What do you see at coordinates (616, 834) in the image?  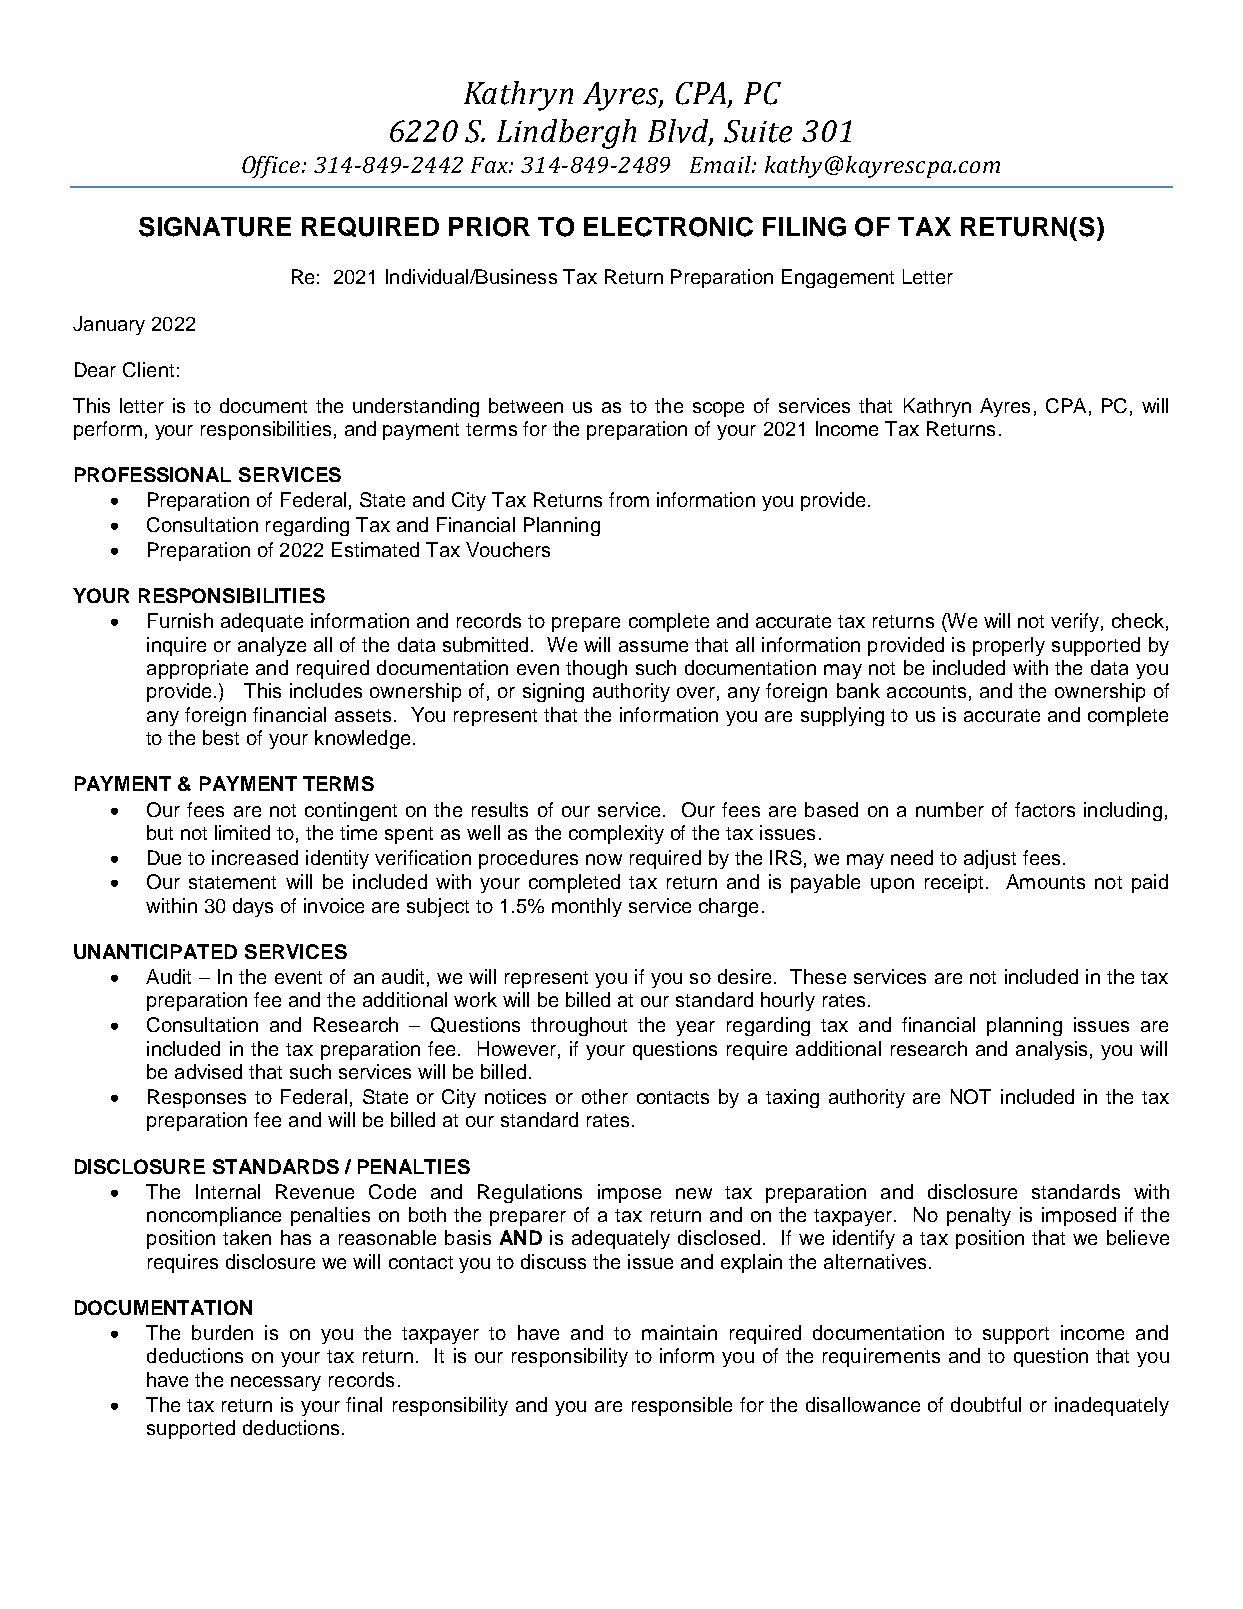 I see `complexity` at bounding box center [616, 834].
